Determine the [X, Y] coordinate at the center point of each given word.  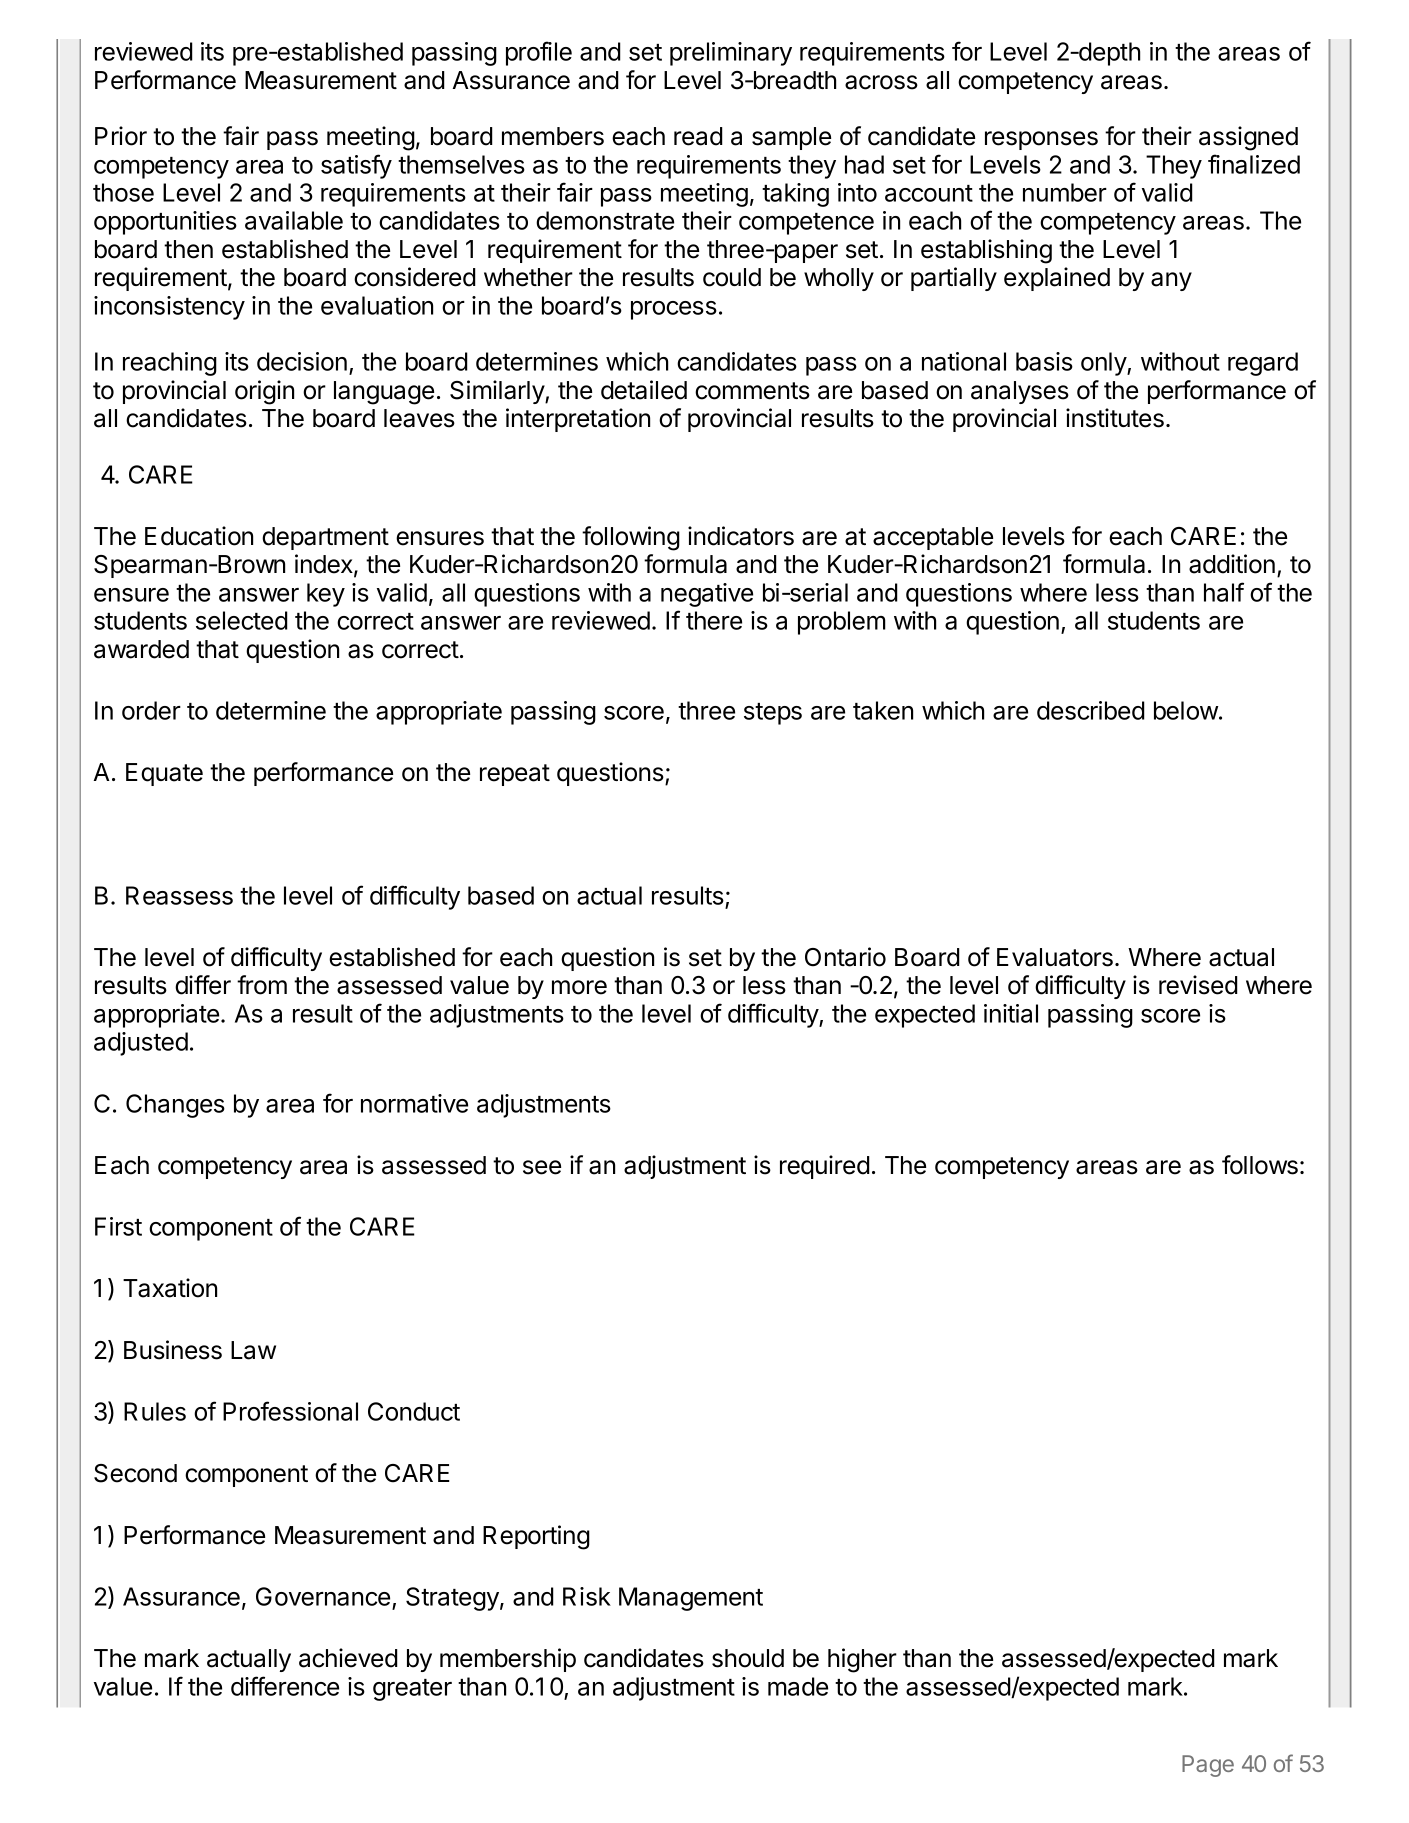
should [748, 1658]
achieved [348, 1658]
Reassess [179, 895]
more [579, 987]
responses [1041, 140]
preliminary [731, 54]
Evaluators [1055, 957]
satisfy [356, 166]
